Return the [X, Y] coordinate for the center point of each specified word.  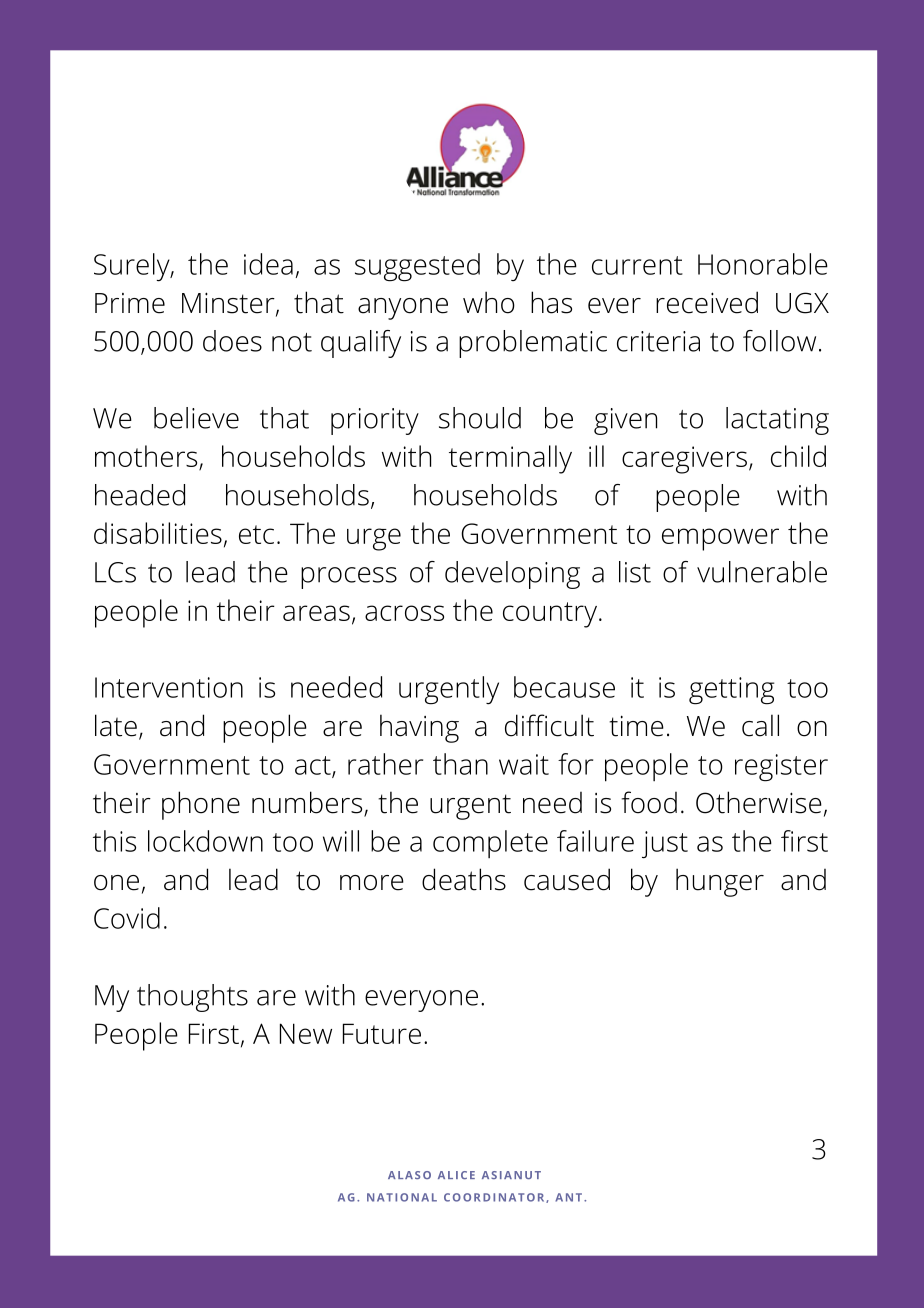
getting [731, 691]
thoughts [192, 998]
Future [382, 1033]
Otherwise [759, 802]
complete [490, 844]
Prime [130, 303]
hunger [720, 882]
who [489, 302]
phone [201, 805]
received [707, 302]
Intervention [169, 687]
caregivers [684, 460]
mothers [146, 456]
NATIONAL [402, 1197]
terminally [510, 459]
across [404, 613]
